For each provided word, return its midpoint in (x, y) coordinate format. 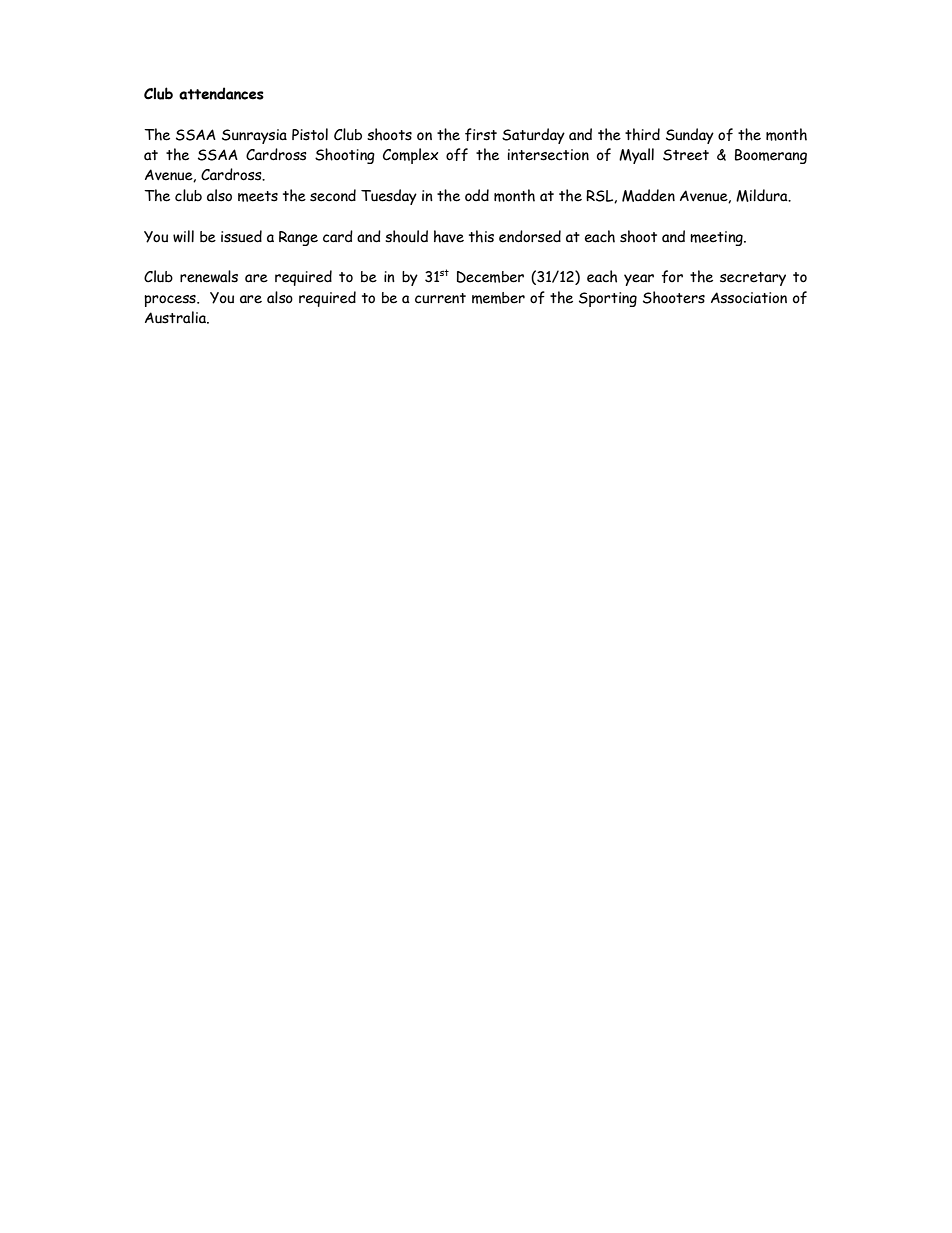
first (481, 134)
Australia (176, 317)
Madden (648, 195)
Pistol (310, 134)
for (672, 276)
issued (241, 236)
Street (686, 155)
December (490, 277)
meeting (717, 238)
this (481, 236)
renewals (209, 276)
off (457, 154)
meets (258, 196)
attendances (221, 93)
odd (477, 195)
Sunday (690, 136)
